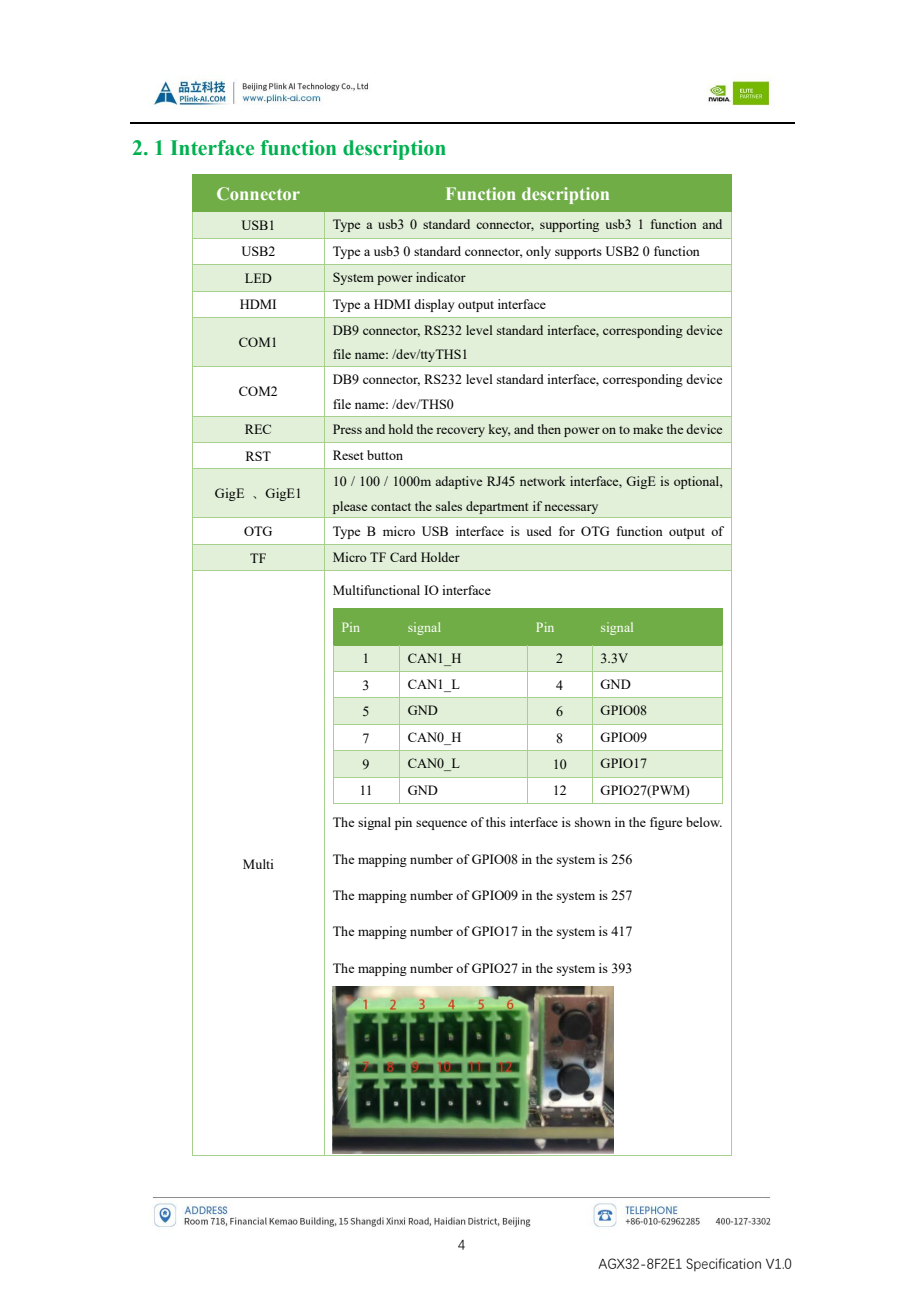 The width and height of the screenshot is (924, 1308). Describe the element at coordinates (539, 531) in the screenshot. I see `used` at that location.
